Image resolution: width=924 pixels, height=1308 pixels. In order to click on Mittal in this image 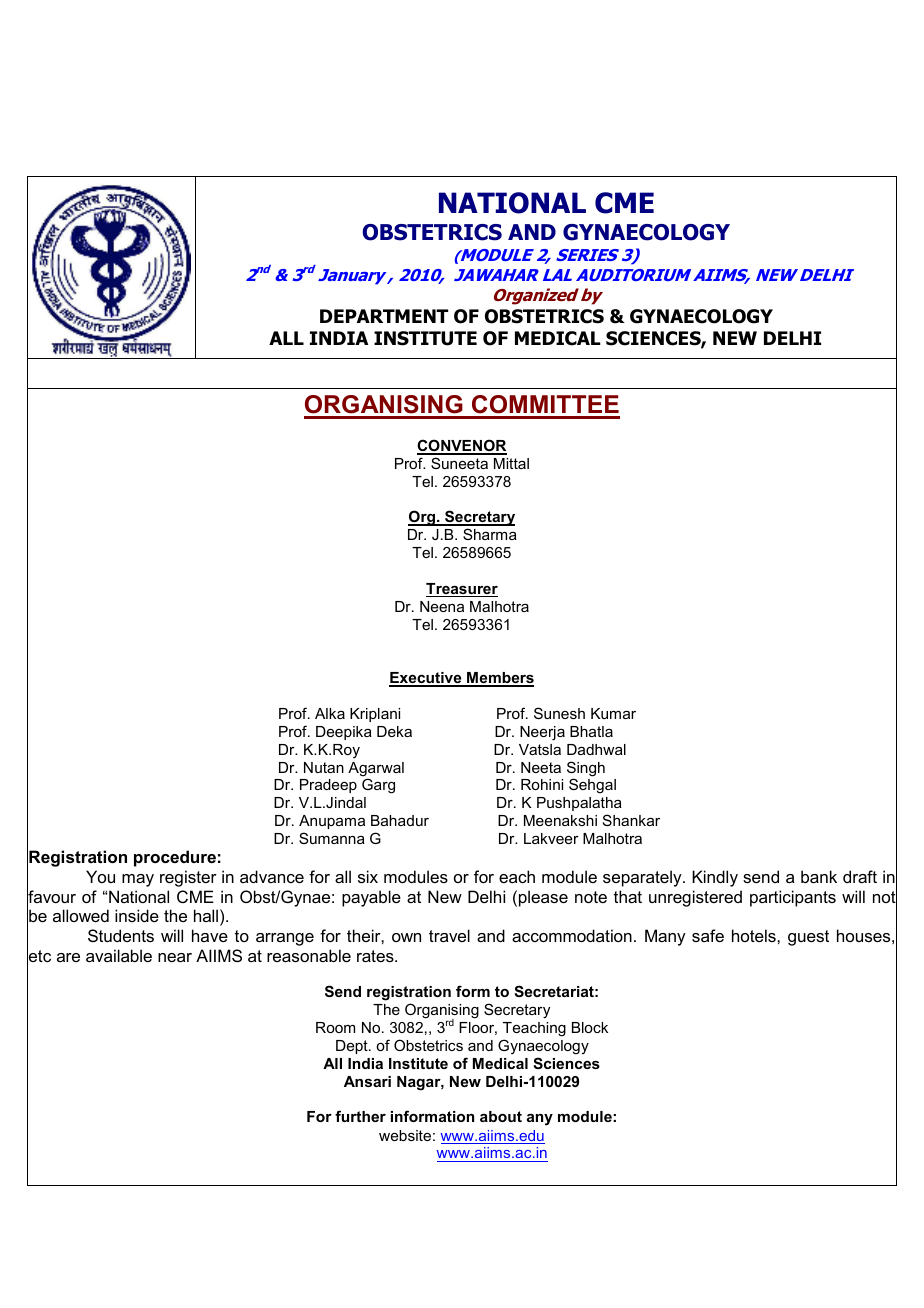, I will do `click(511, 463)`.
